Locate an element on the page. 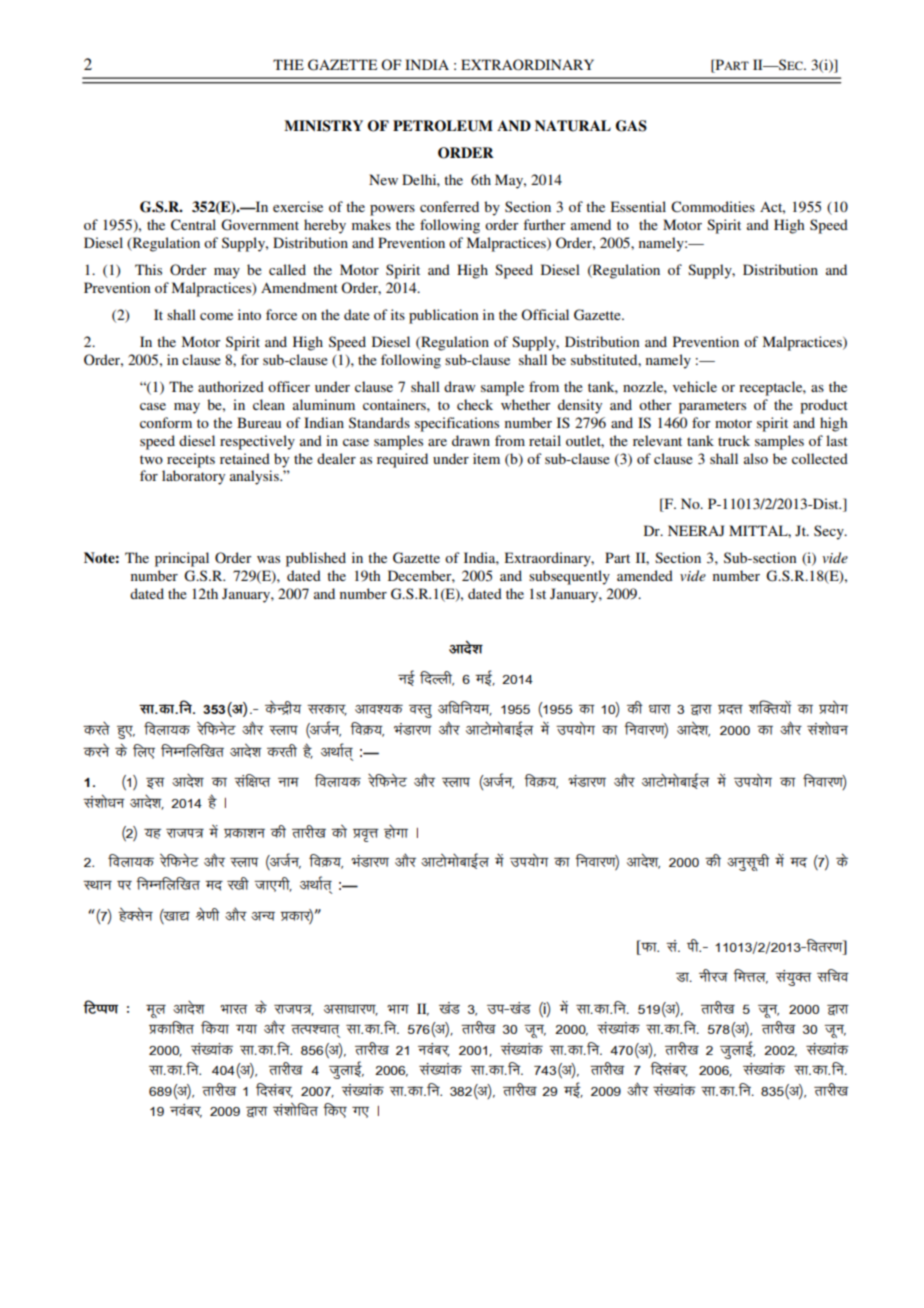 This image has height=1308, width=924. vehicle is located at coordinates (695, 386).
